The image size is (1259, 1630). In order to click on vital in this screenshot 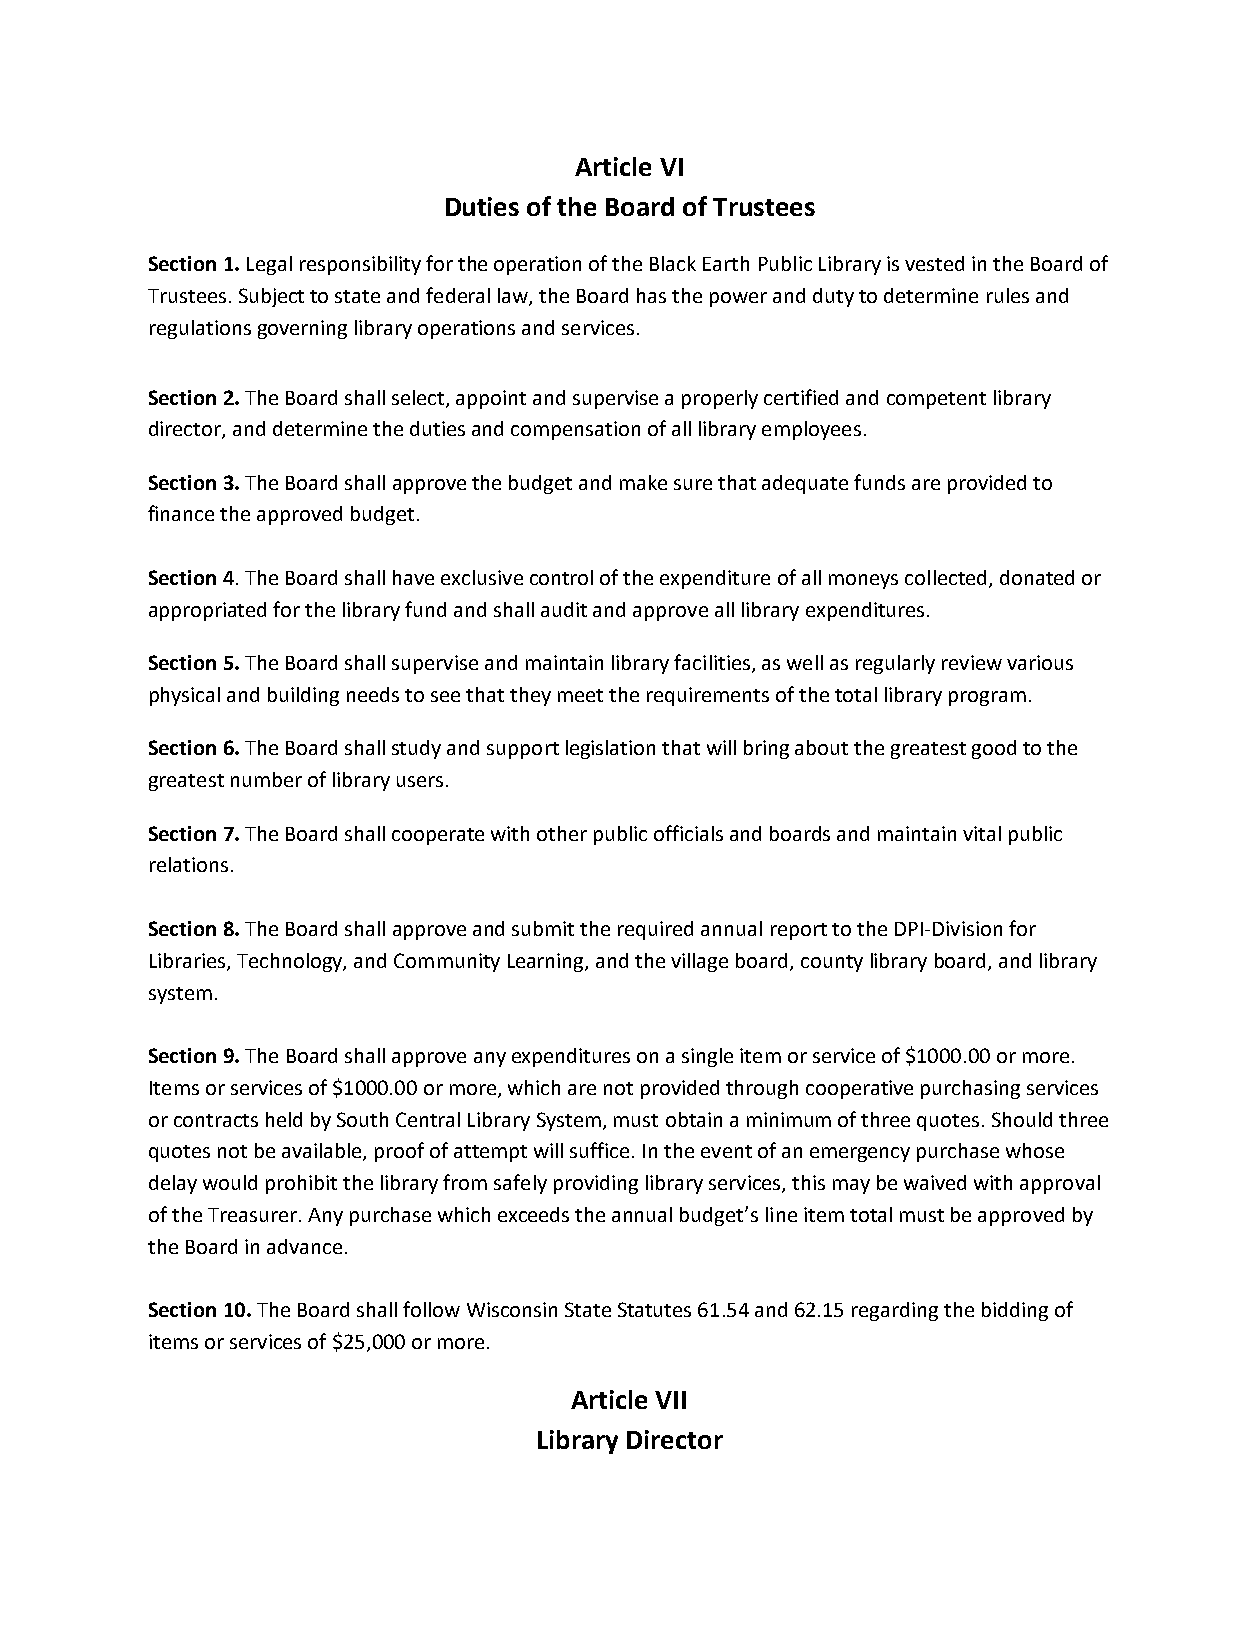, I will do `click(982, 833)`.
